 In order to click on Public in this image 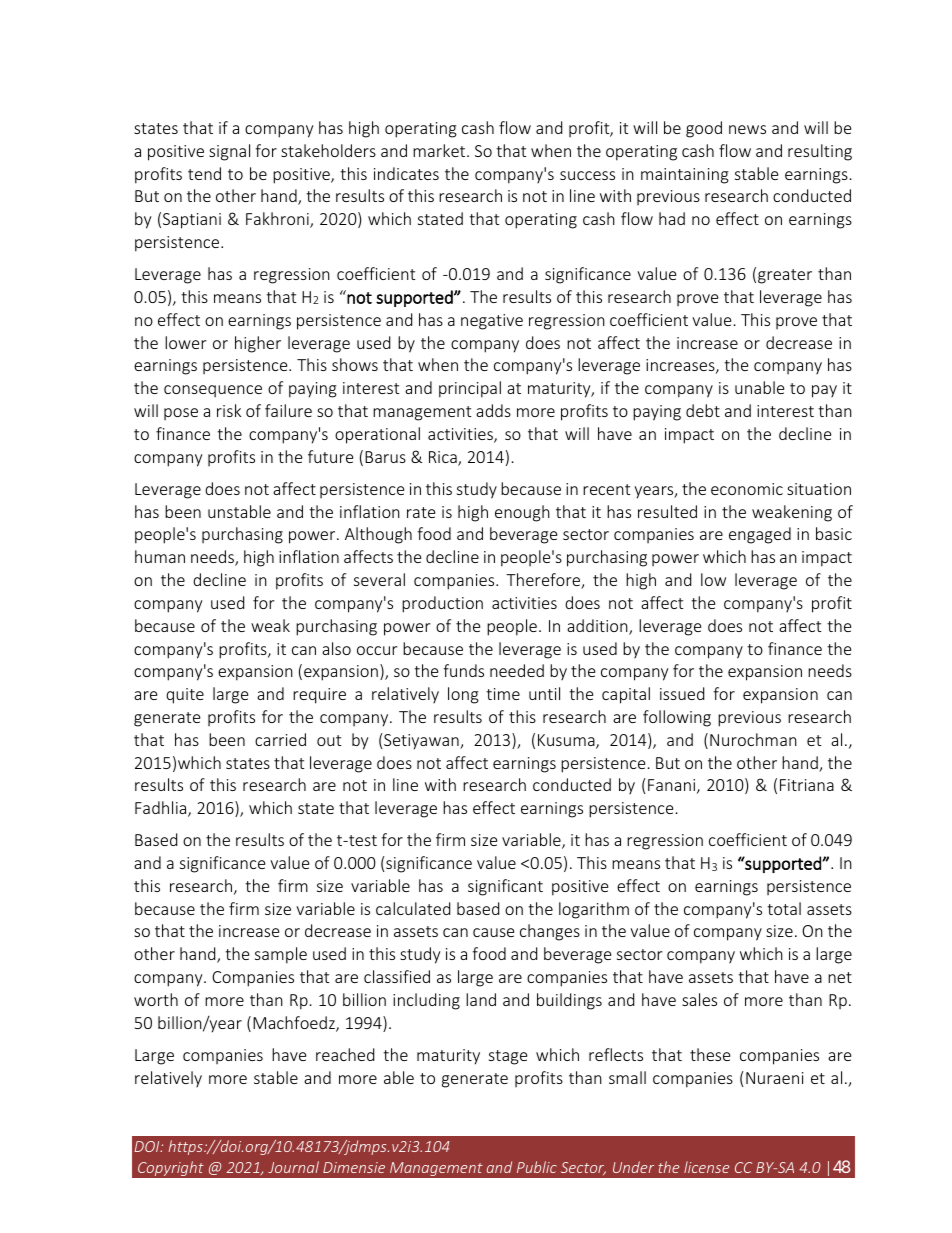, I will do `click(537, 1167)`.
